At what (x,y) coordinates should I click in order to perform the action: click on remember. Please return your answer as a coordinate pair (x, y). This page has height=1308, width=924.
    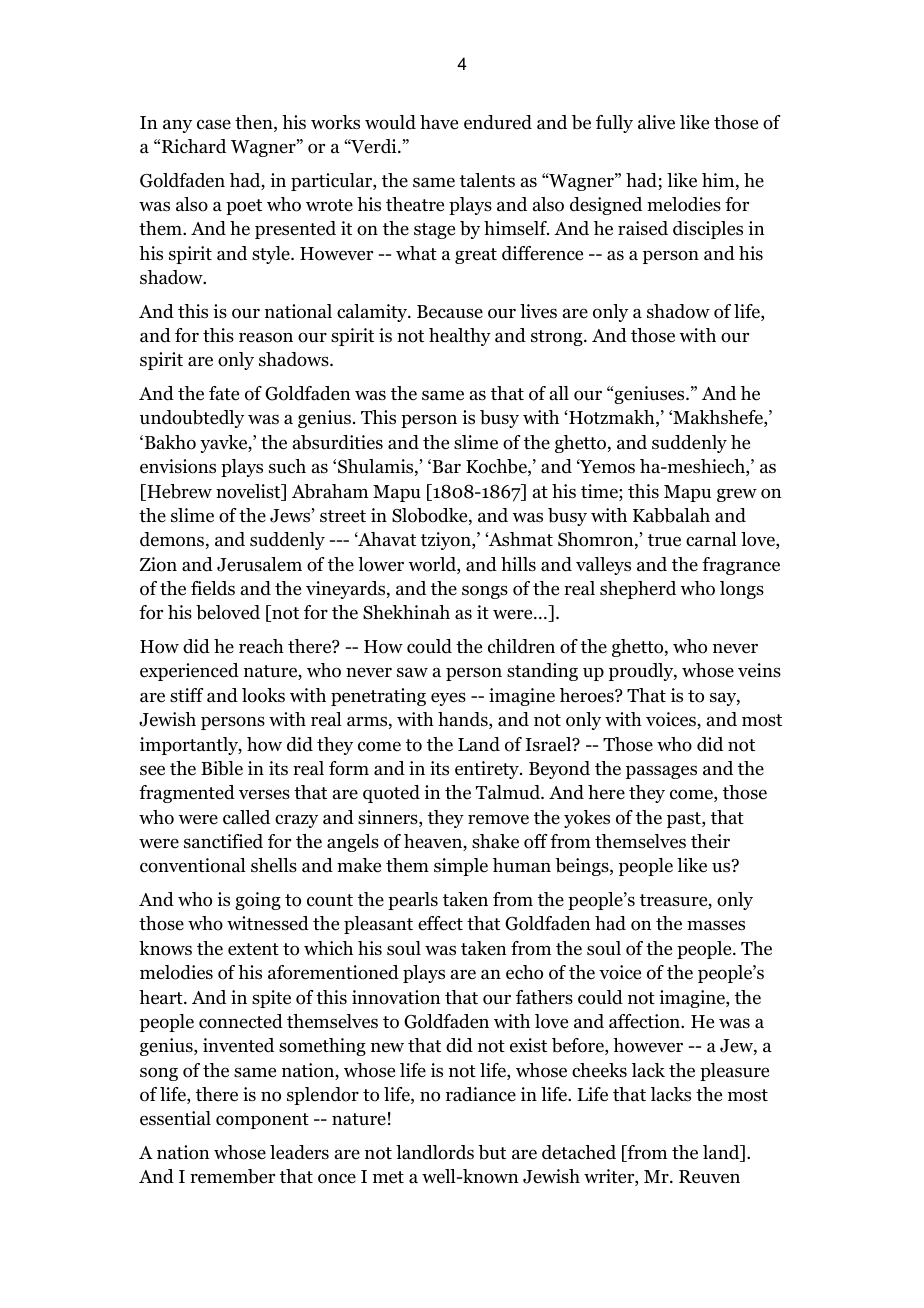
    Looking at the image, I should click on (232, 1176).
